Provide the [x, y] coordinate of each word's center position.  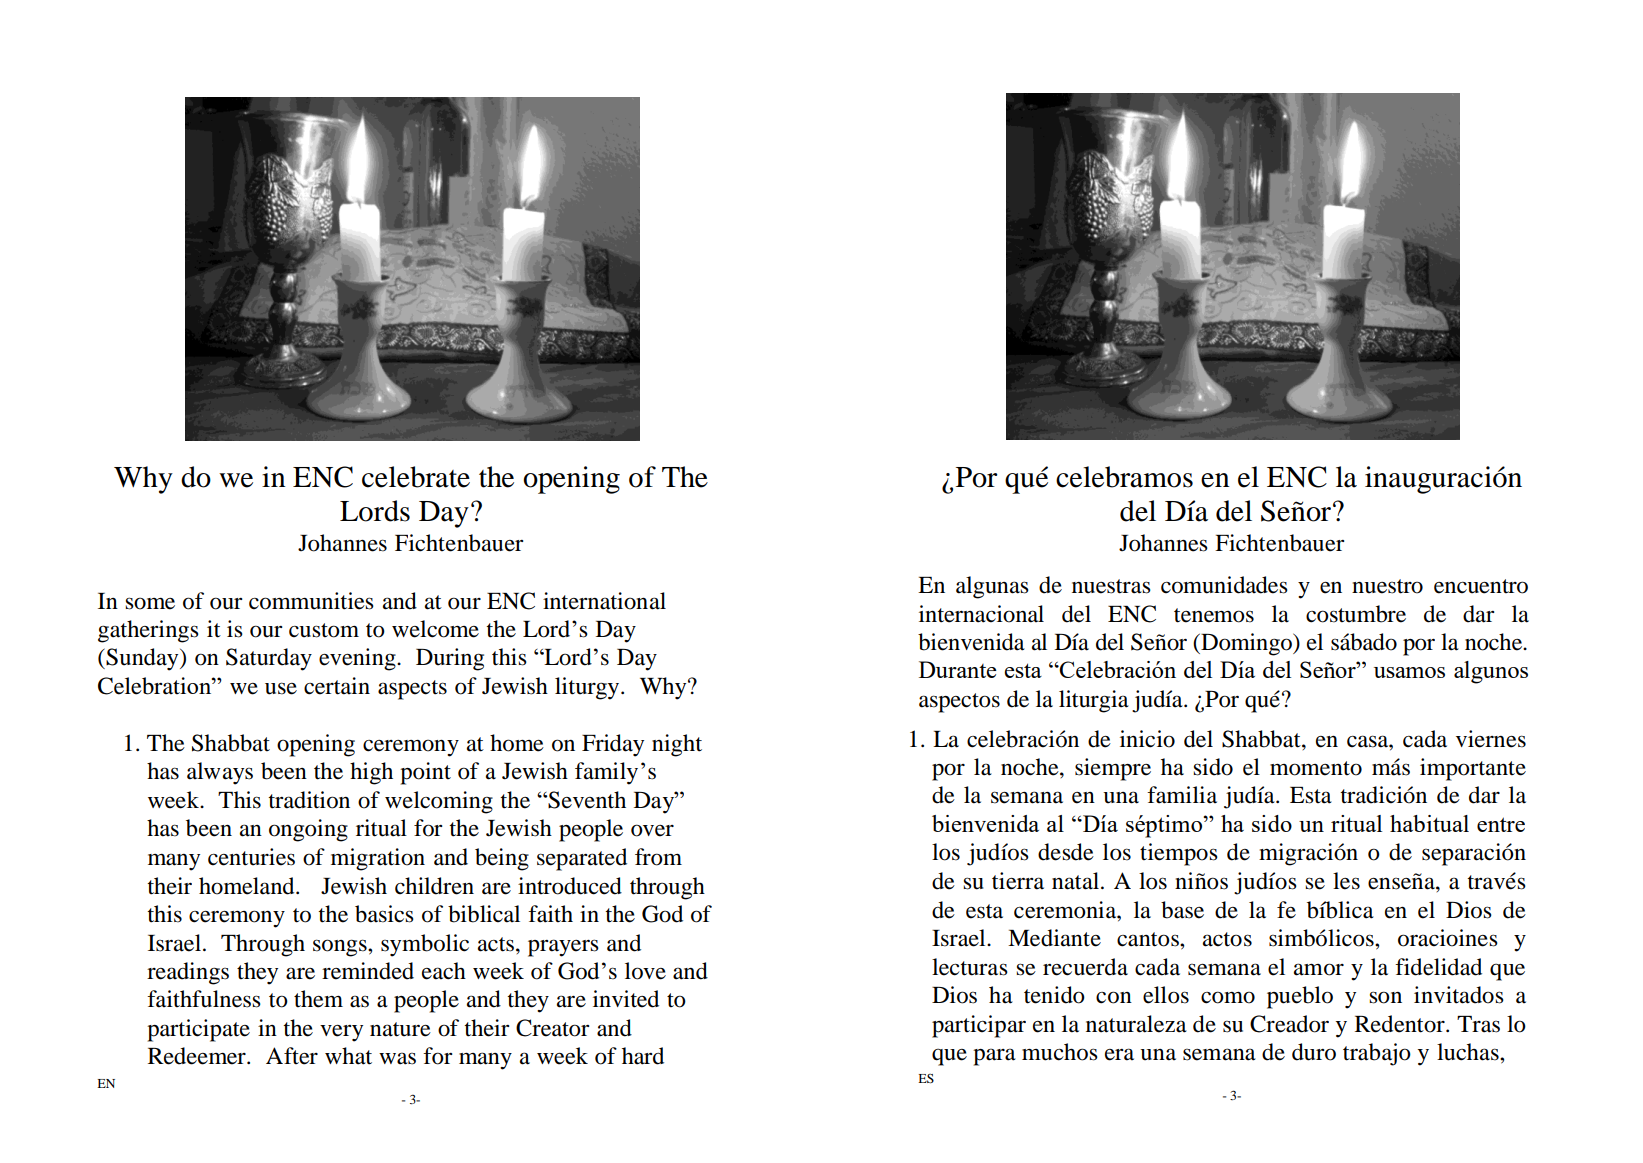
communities [311, 601]
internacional [981, 614]
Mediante [1054, 938]
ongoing [308, 830]
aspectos [959, 703]
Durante [958, 669]
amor [1319, 969]
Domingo [1247, 644]
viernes [1491, 739]
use [281, 688]
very [341, 1033]
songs [341, 948]
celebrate [416, 477]
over [652, 830]
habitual [1429, 823]
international [604, 601]
